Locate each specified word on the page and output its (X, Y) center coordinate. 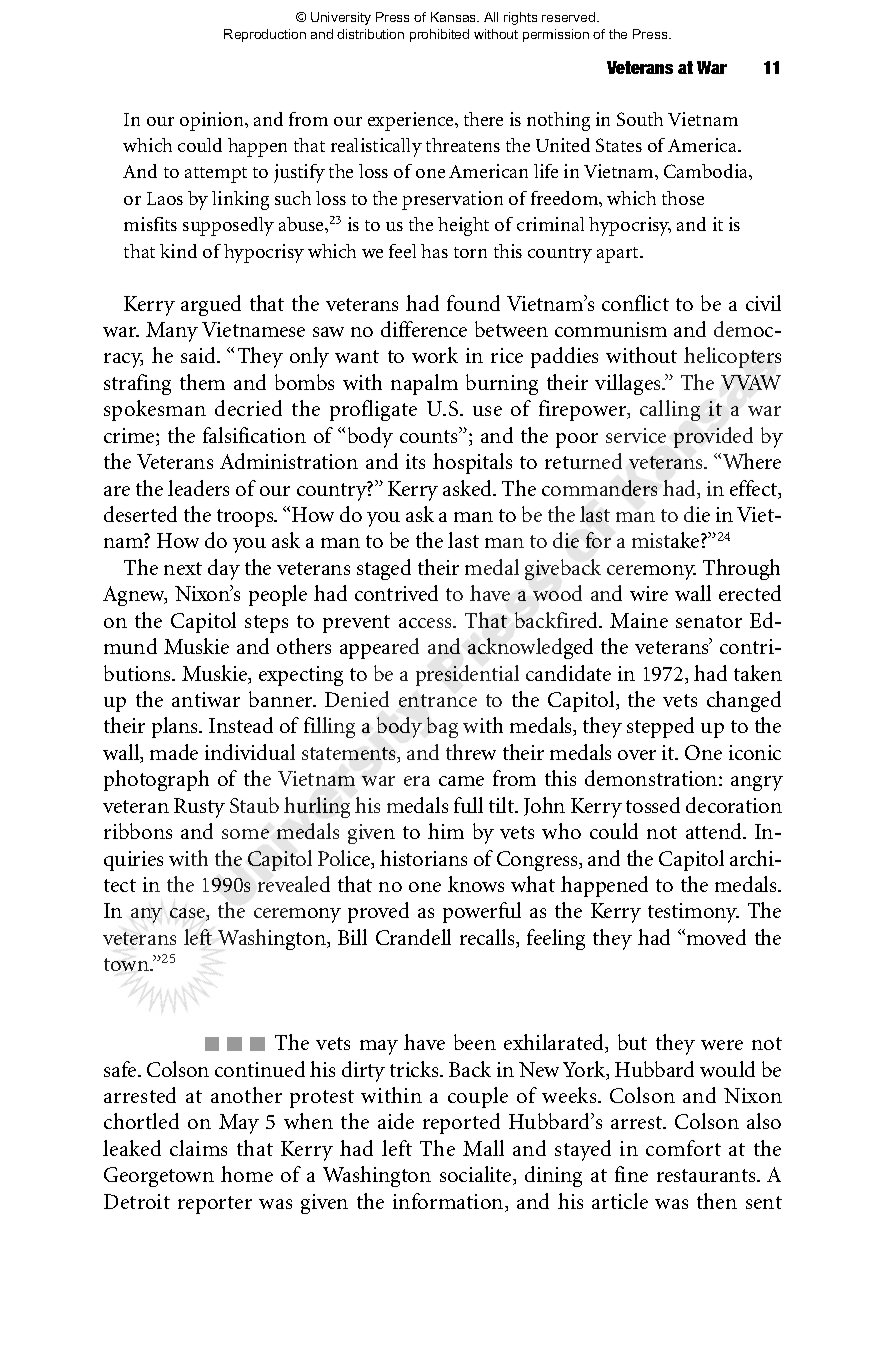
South (640, 119)
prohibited (439, 35)
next (183, 568)
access (426, 623)
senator (709, 621)
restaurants (707, 1175)
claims (198, 1148)
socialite (477, 1175)
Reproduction (265, 35)
